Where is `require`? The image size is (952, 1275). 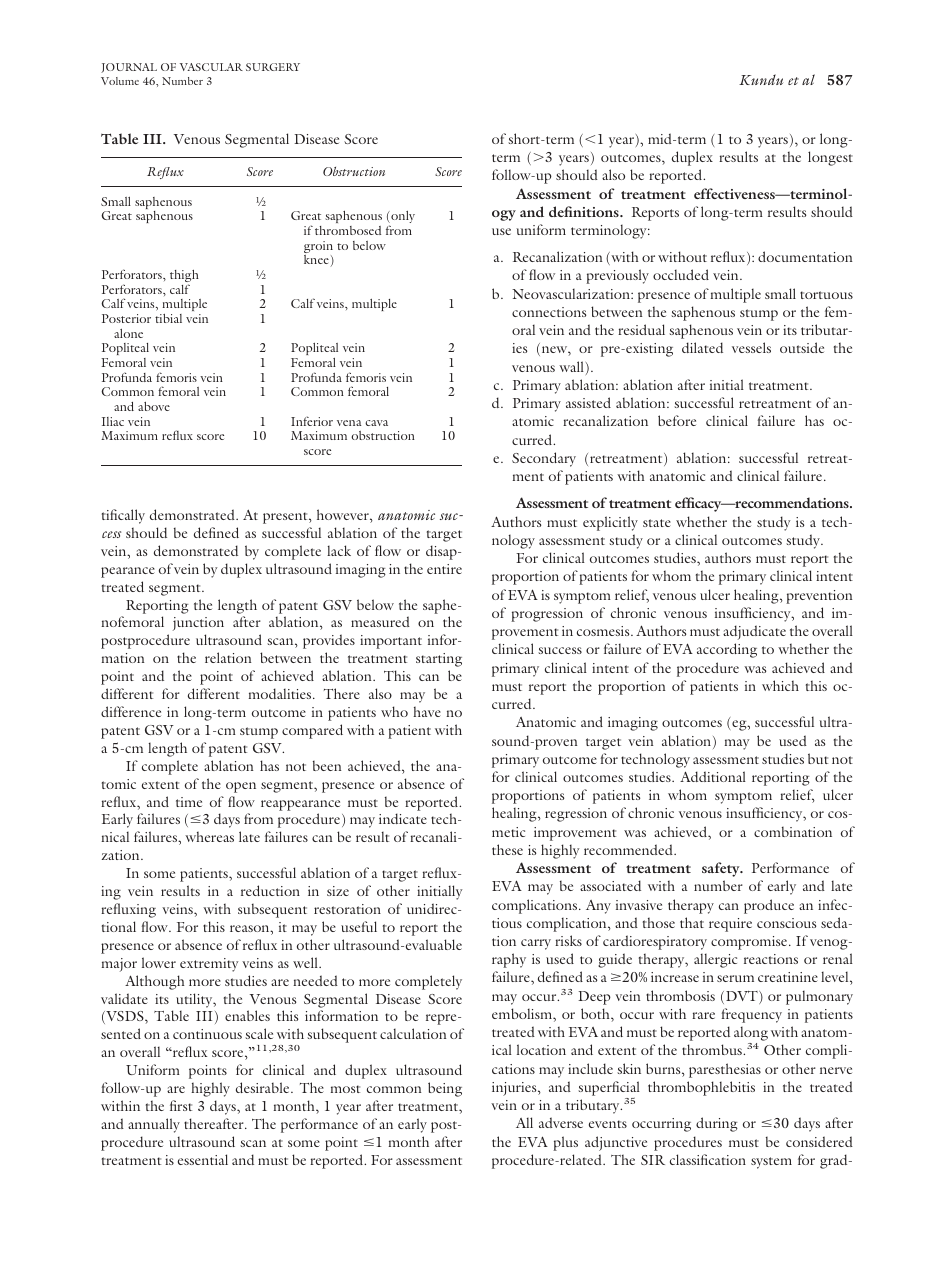 require is located at coordinates (730, 925).
